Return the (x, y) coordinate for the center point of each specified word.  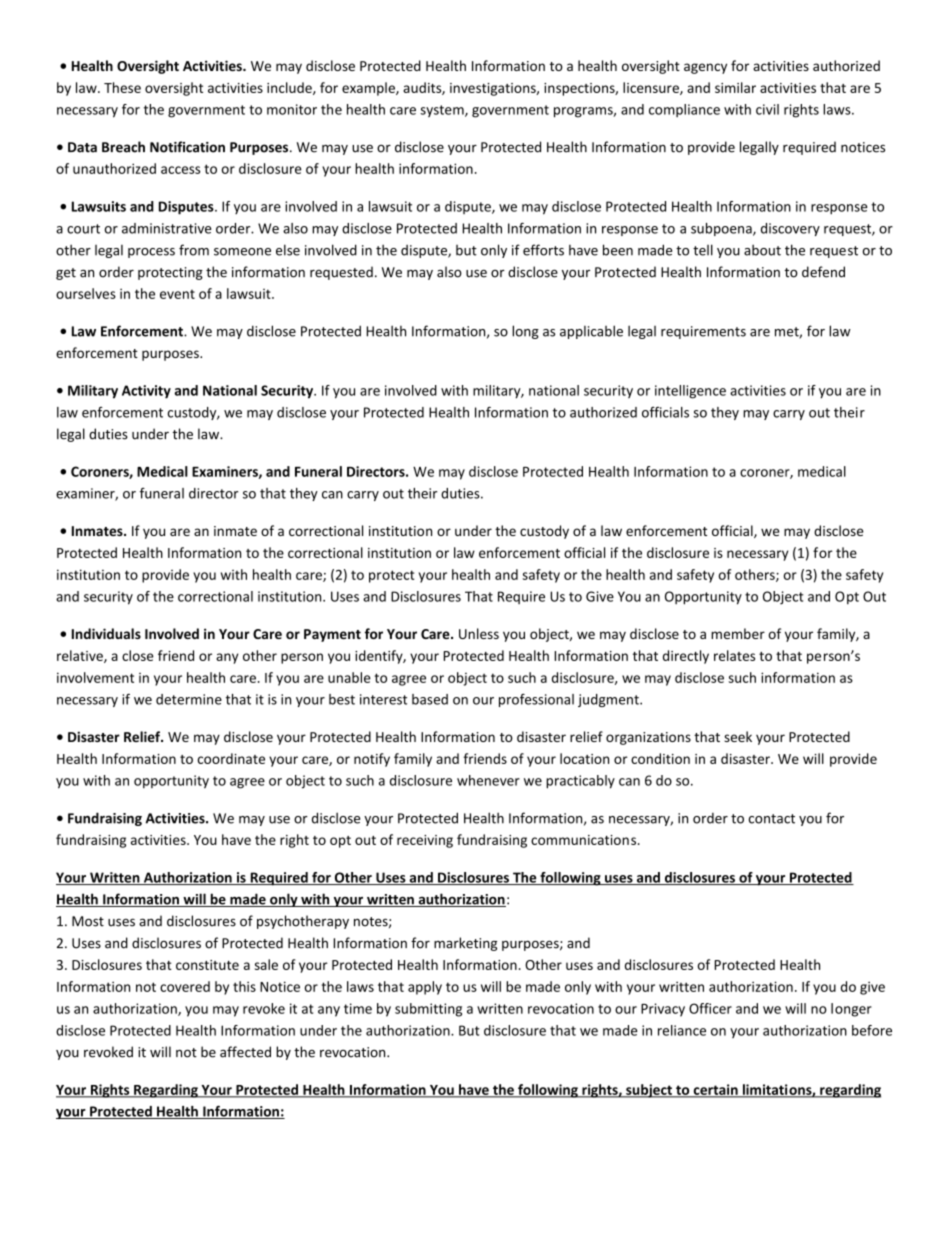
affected (245, 1052)
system (443, 111)
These (122, 87)
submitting (428, 1010)
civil (767, 109)
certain (715, 1090)
